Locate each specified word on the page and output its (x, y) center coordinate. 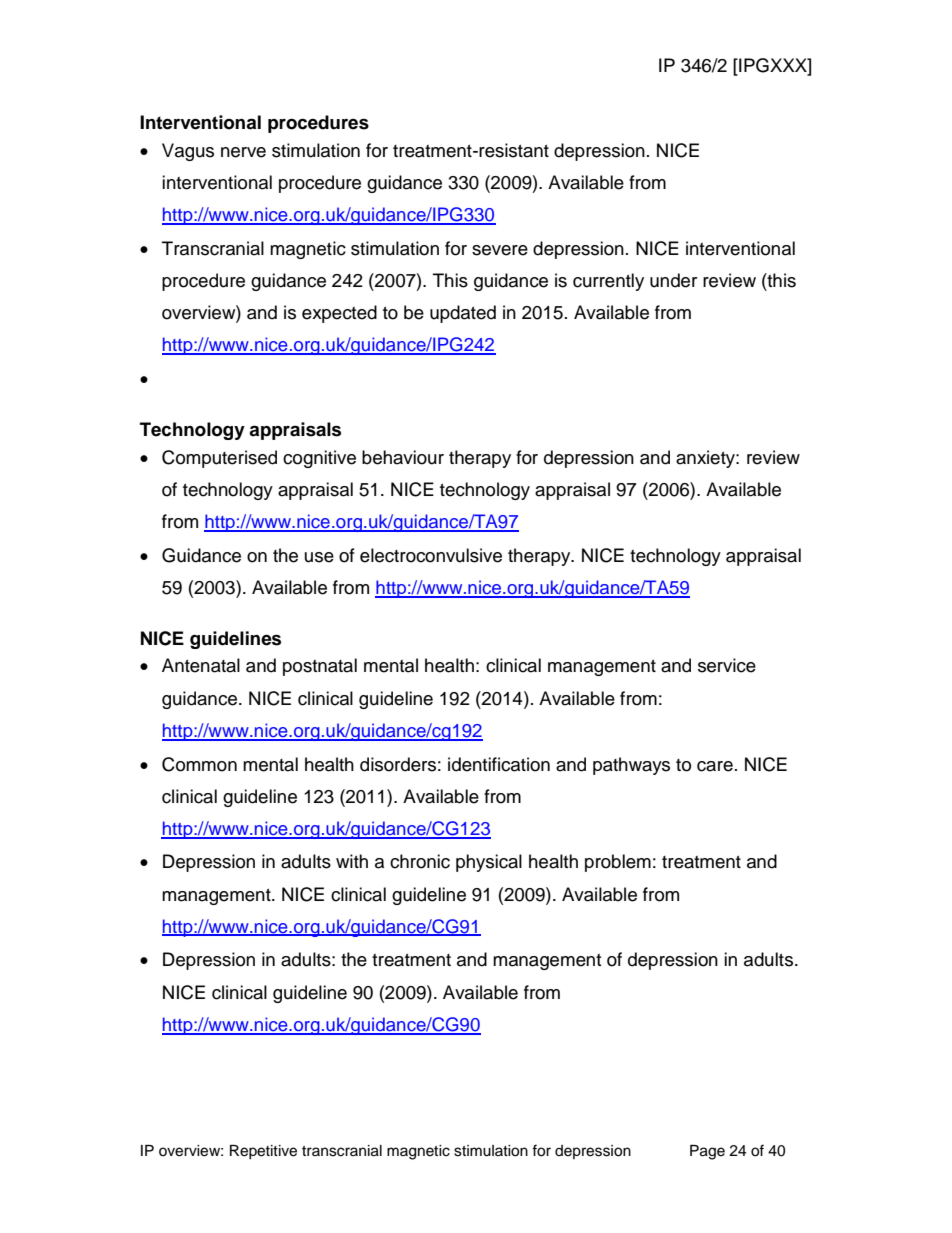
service (727, 665)
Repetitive (263, 1152)
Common (199, 764)
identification (499, 764)
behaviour (403, 457)
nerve (243, 152)
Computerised (219, 459)
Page (707, 1152)
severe (500, 250)
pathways (631, 766)
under (673, 280)
